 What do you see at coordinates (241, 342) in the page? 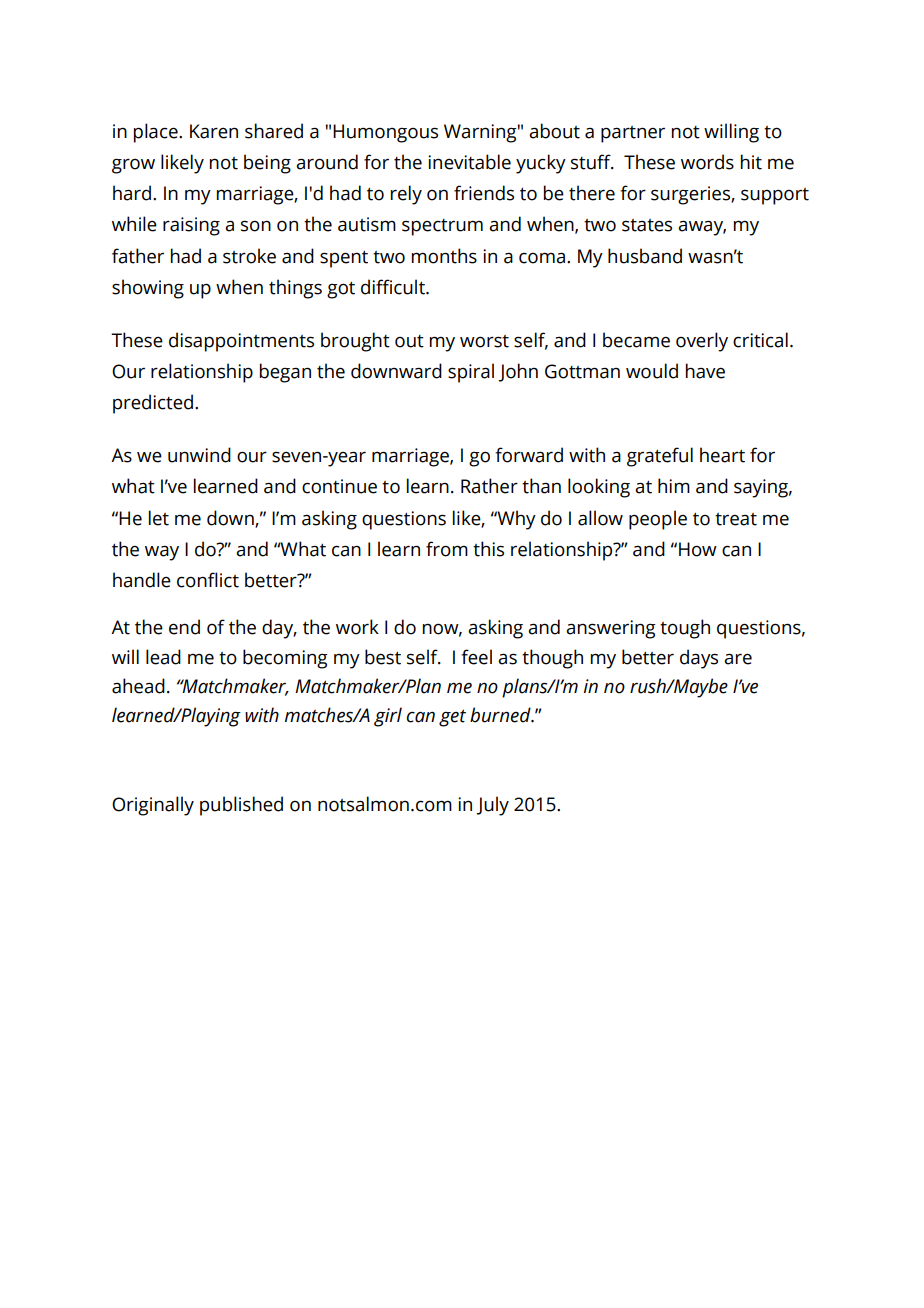
I see `disappointments` at bounding box center [241, 342].
